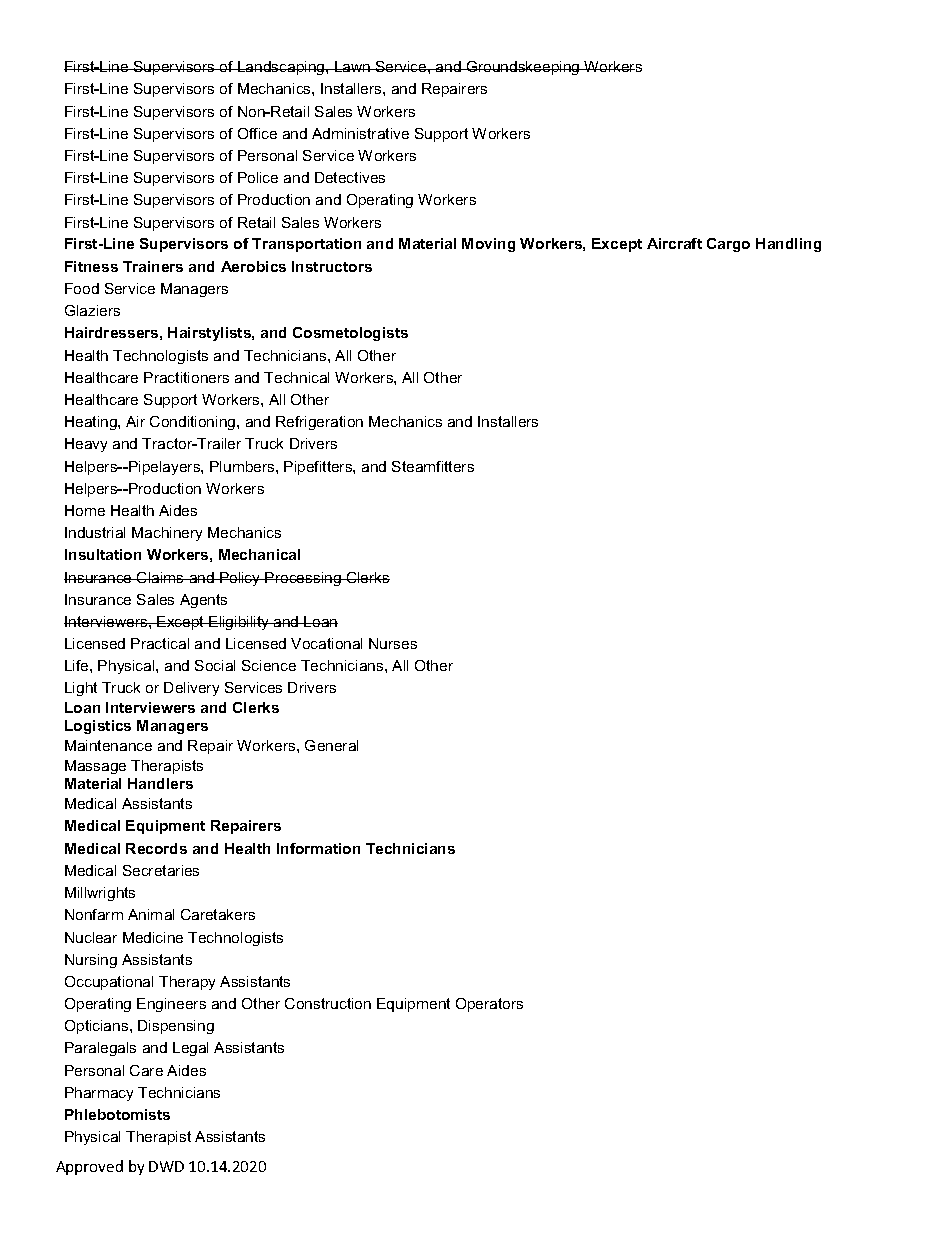  Describe the element at coordinates (326, 643) in the page. I see `Vocational` at that location.
